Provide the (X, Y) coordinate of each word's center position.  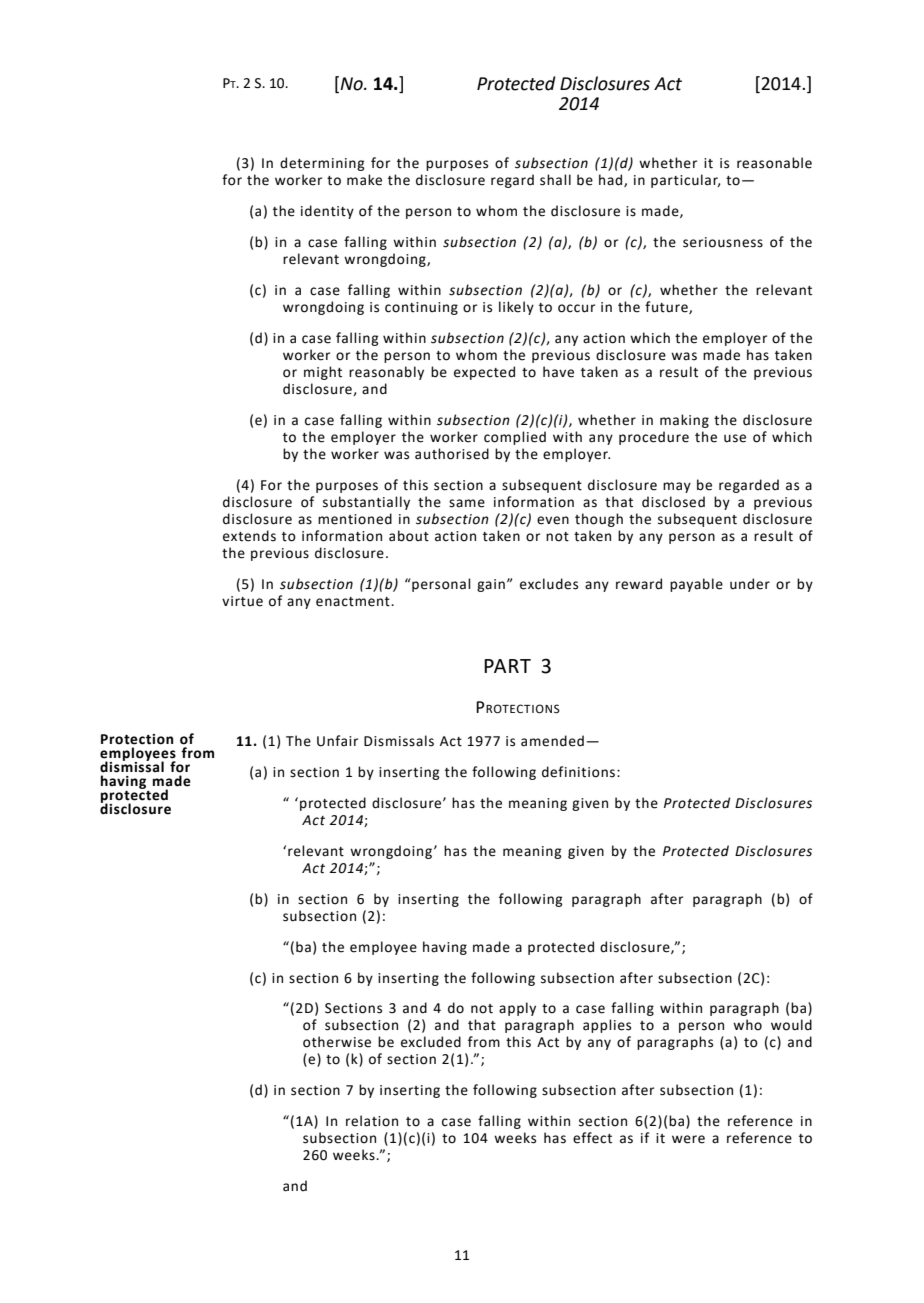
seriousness (723, 242)
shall (555, 180)
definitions (580, 772)
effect (592, 1138)
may (677, 487)
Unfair (337, 741)
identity (327, 212)
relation (372, 1121)
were (688, 1139)
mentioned (355, 519)
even (553, 520)
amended (552, 741)
